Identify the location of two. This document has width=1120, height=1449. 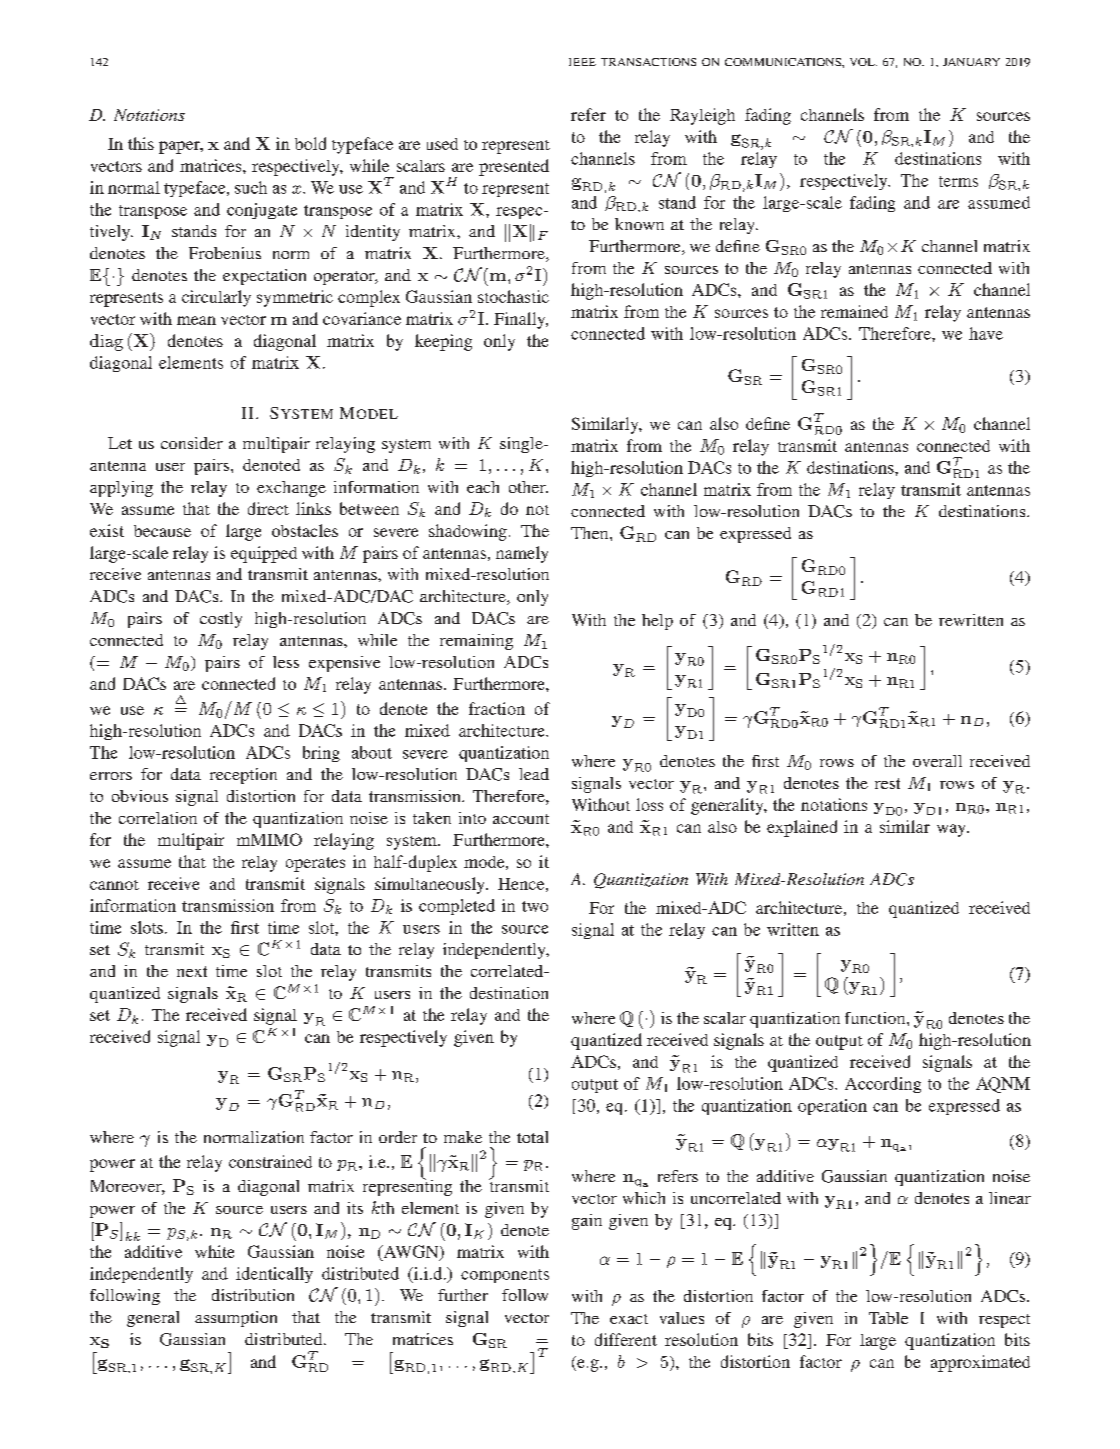
(535, 906).
